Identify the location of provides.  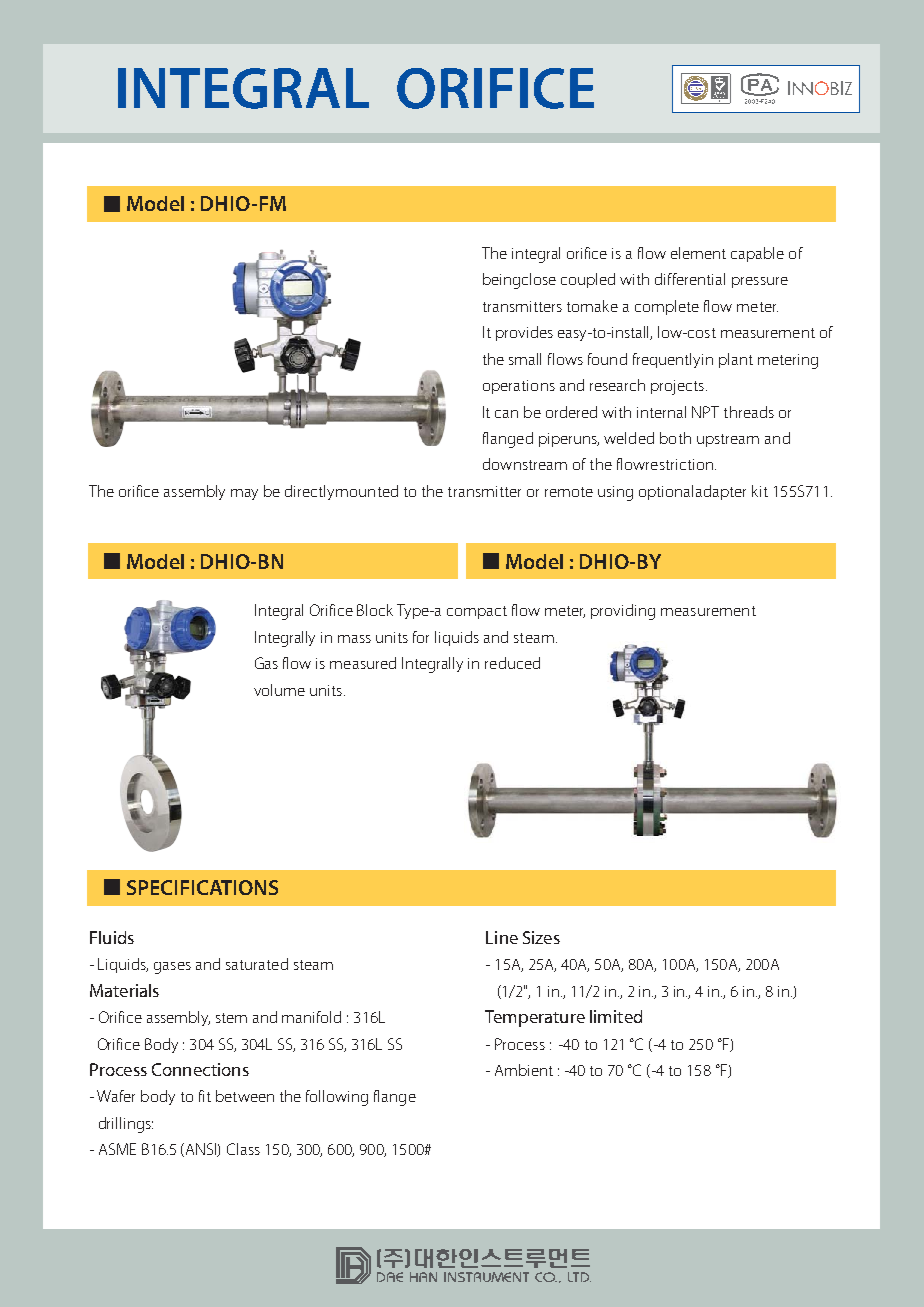
(524, 333).
